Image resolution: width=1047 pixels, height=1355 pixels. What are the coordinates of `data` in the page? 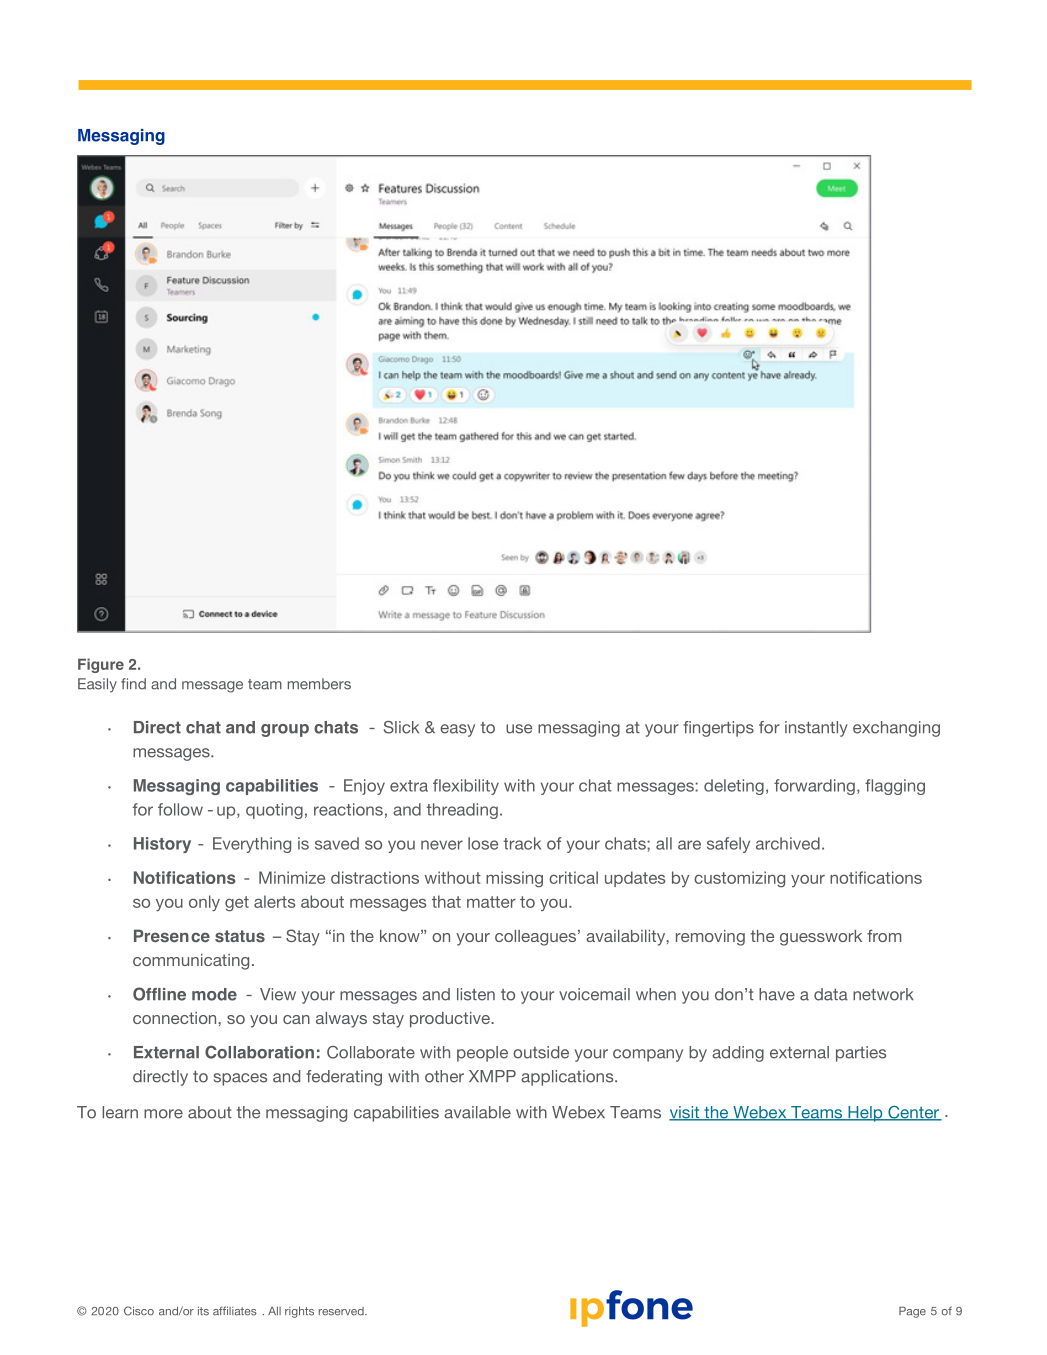 It's located at (831, 994).
